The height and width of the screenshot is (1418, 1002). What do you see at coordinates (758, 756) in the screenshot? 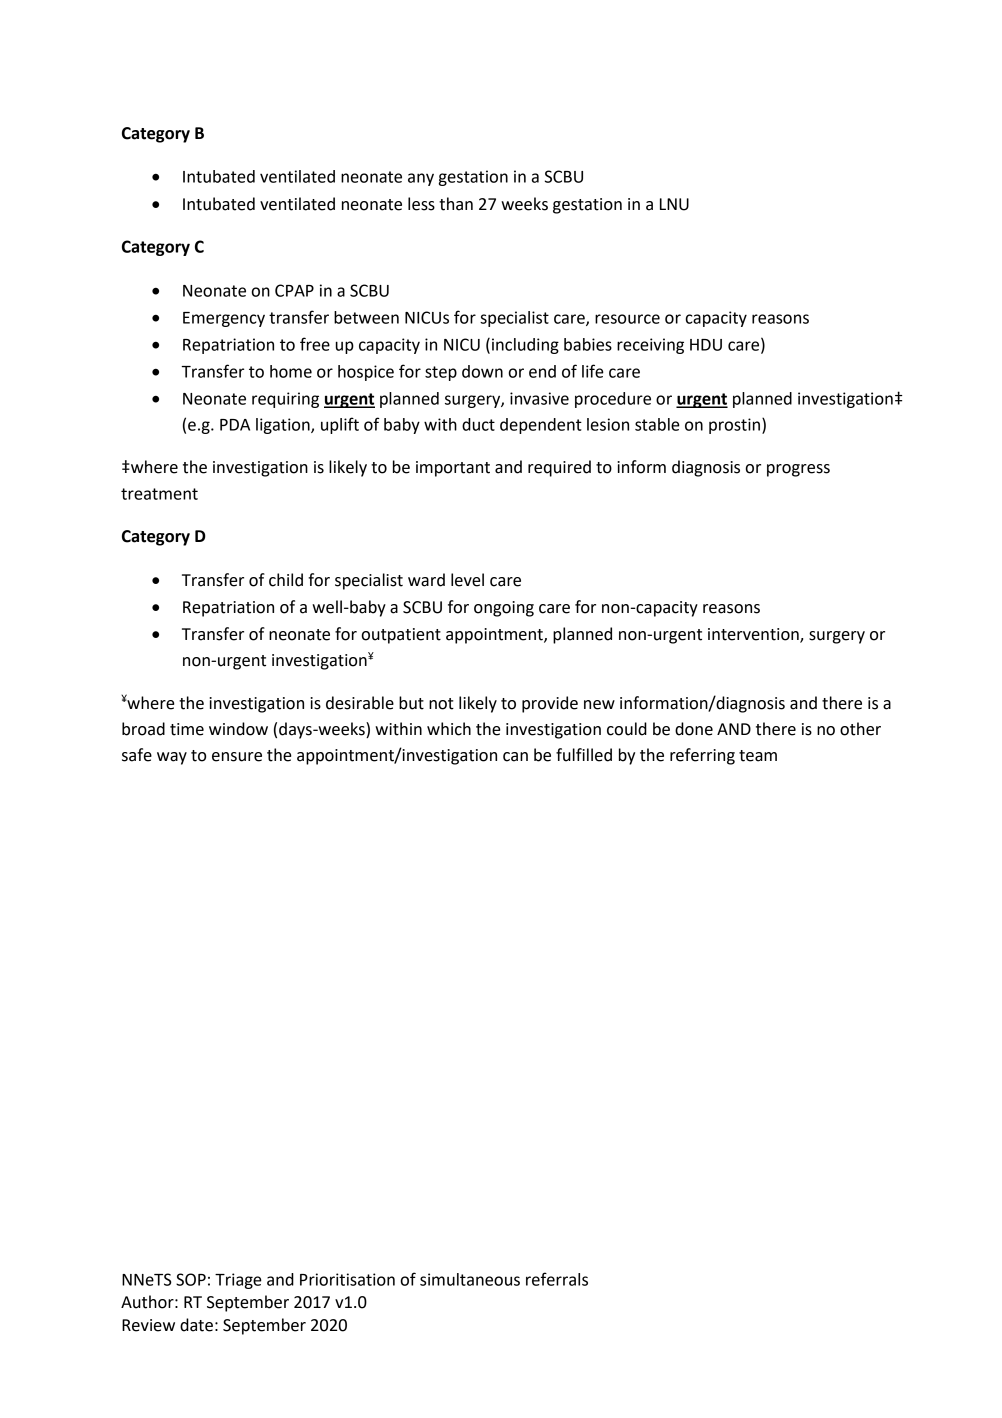
I see `team` at bounding box center [758, 756].
